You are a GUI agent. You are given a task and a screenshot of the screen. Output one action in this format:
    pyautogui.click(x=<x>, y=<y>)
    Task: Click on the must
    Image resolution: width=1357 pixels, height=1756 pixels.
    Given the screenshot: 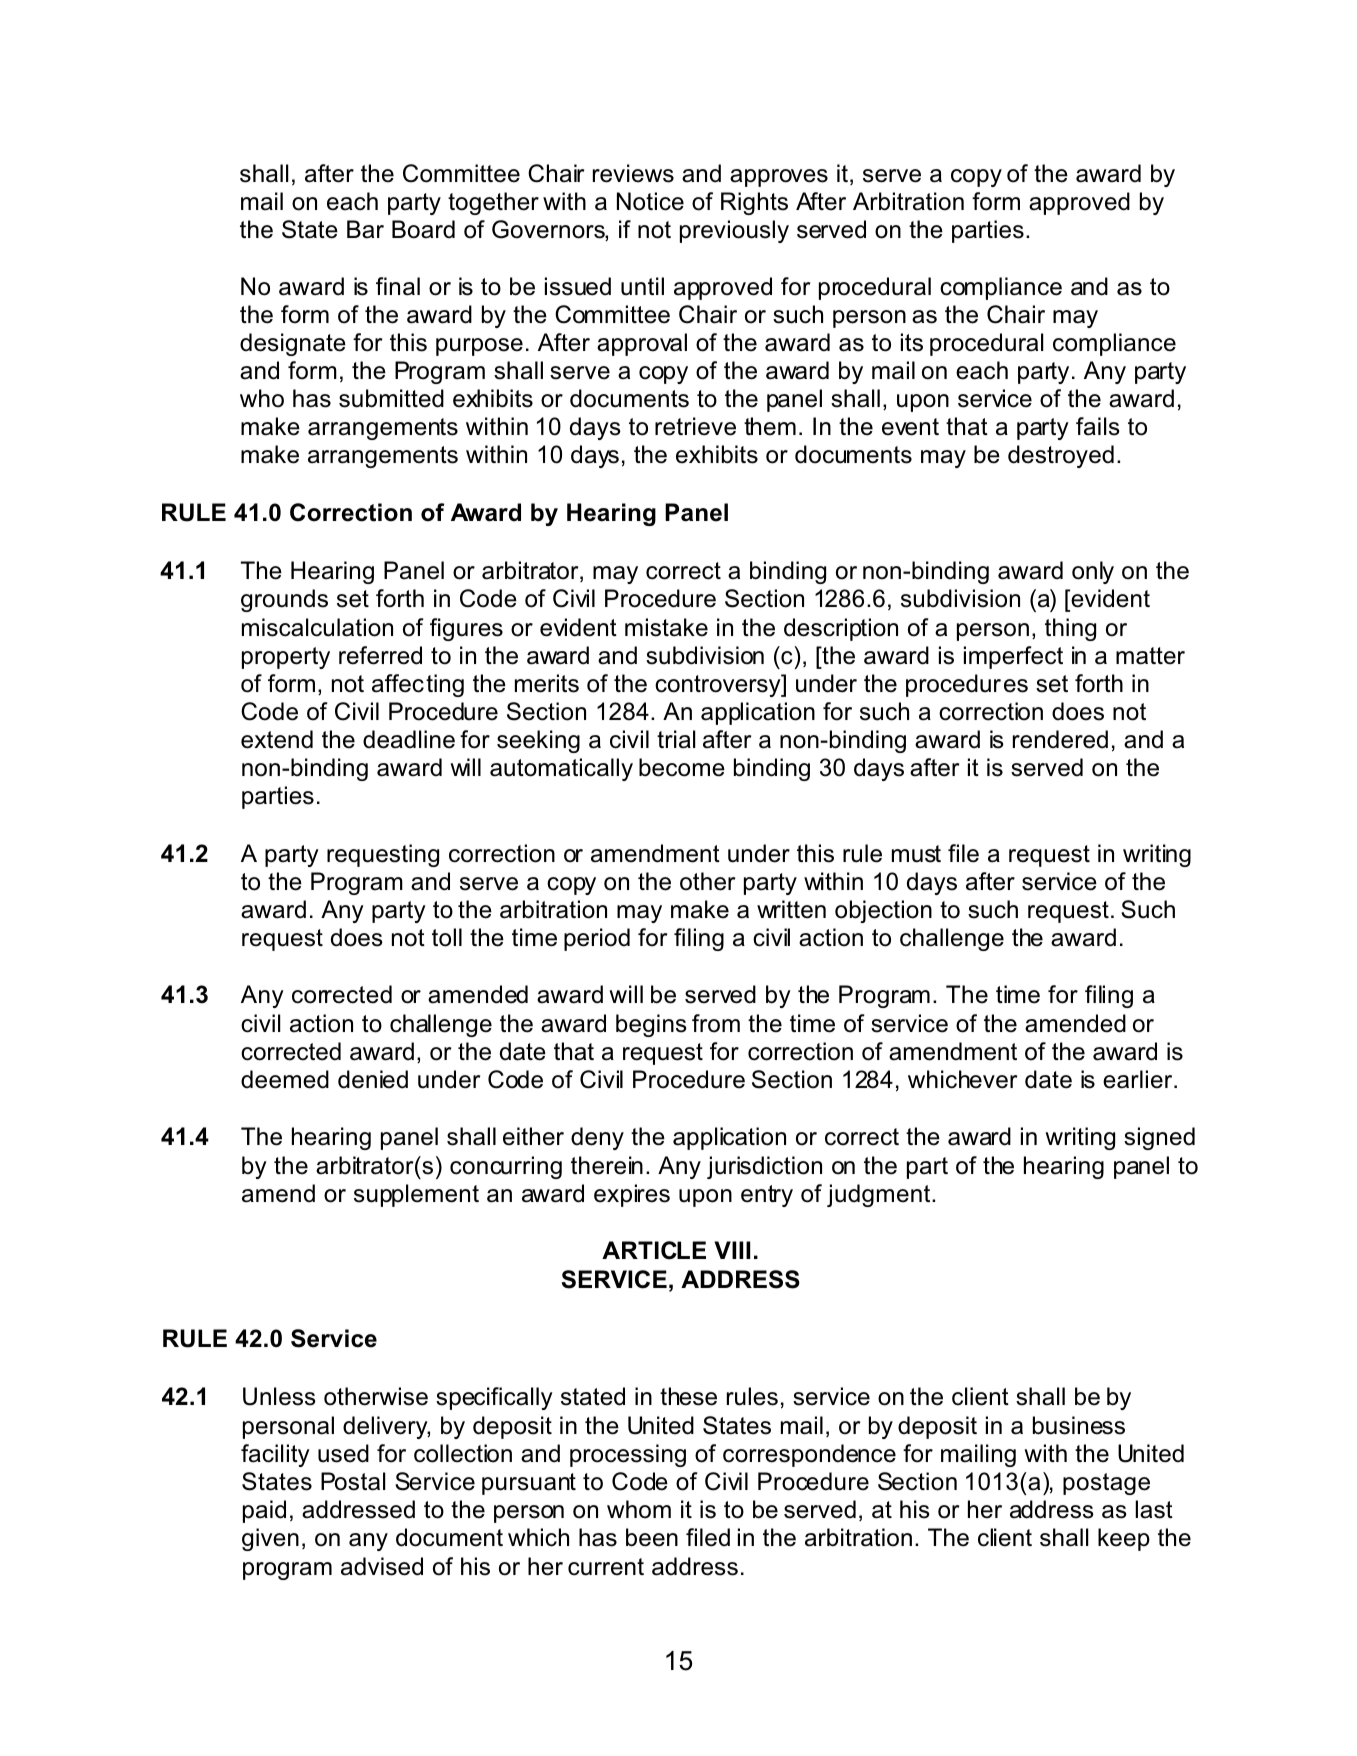 What is the action you would take?
    pyautogui.click(x=916, y=854)
